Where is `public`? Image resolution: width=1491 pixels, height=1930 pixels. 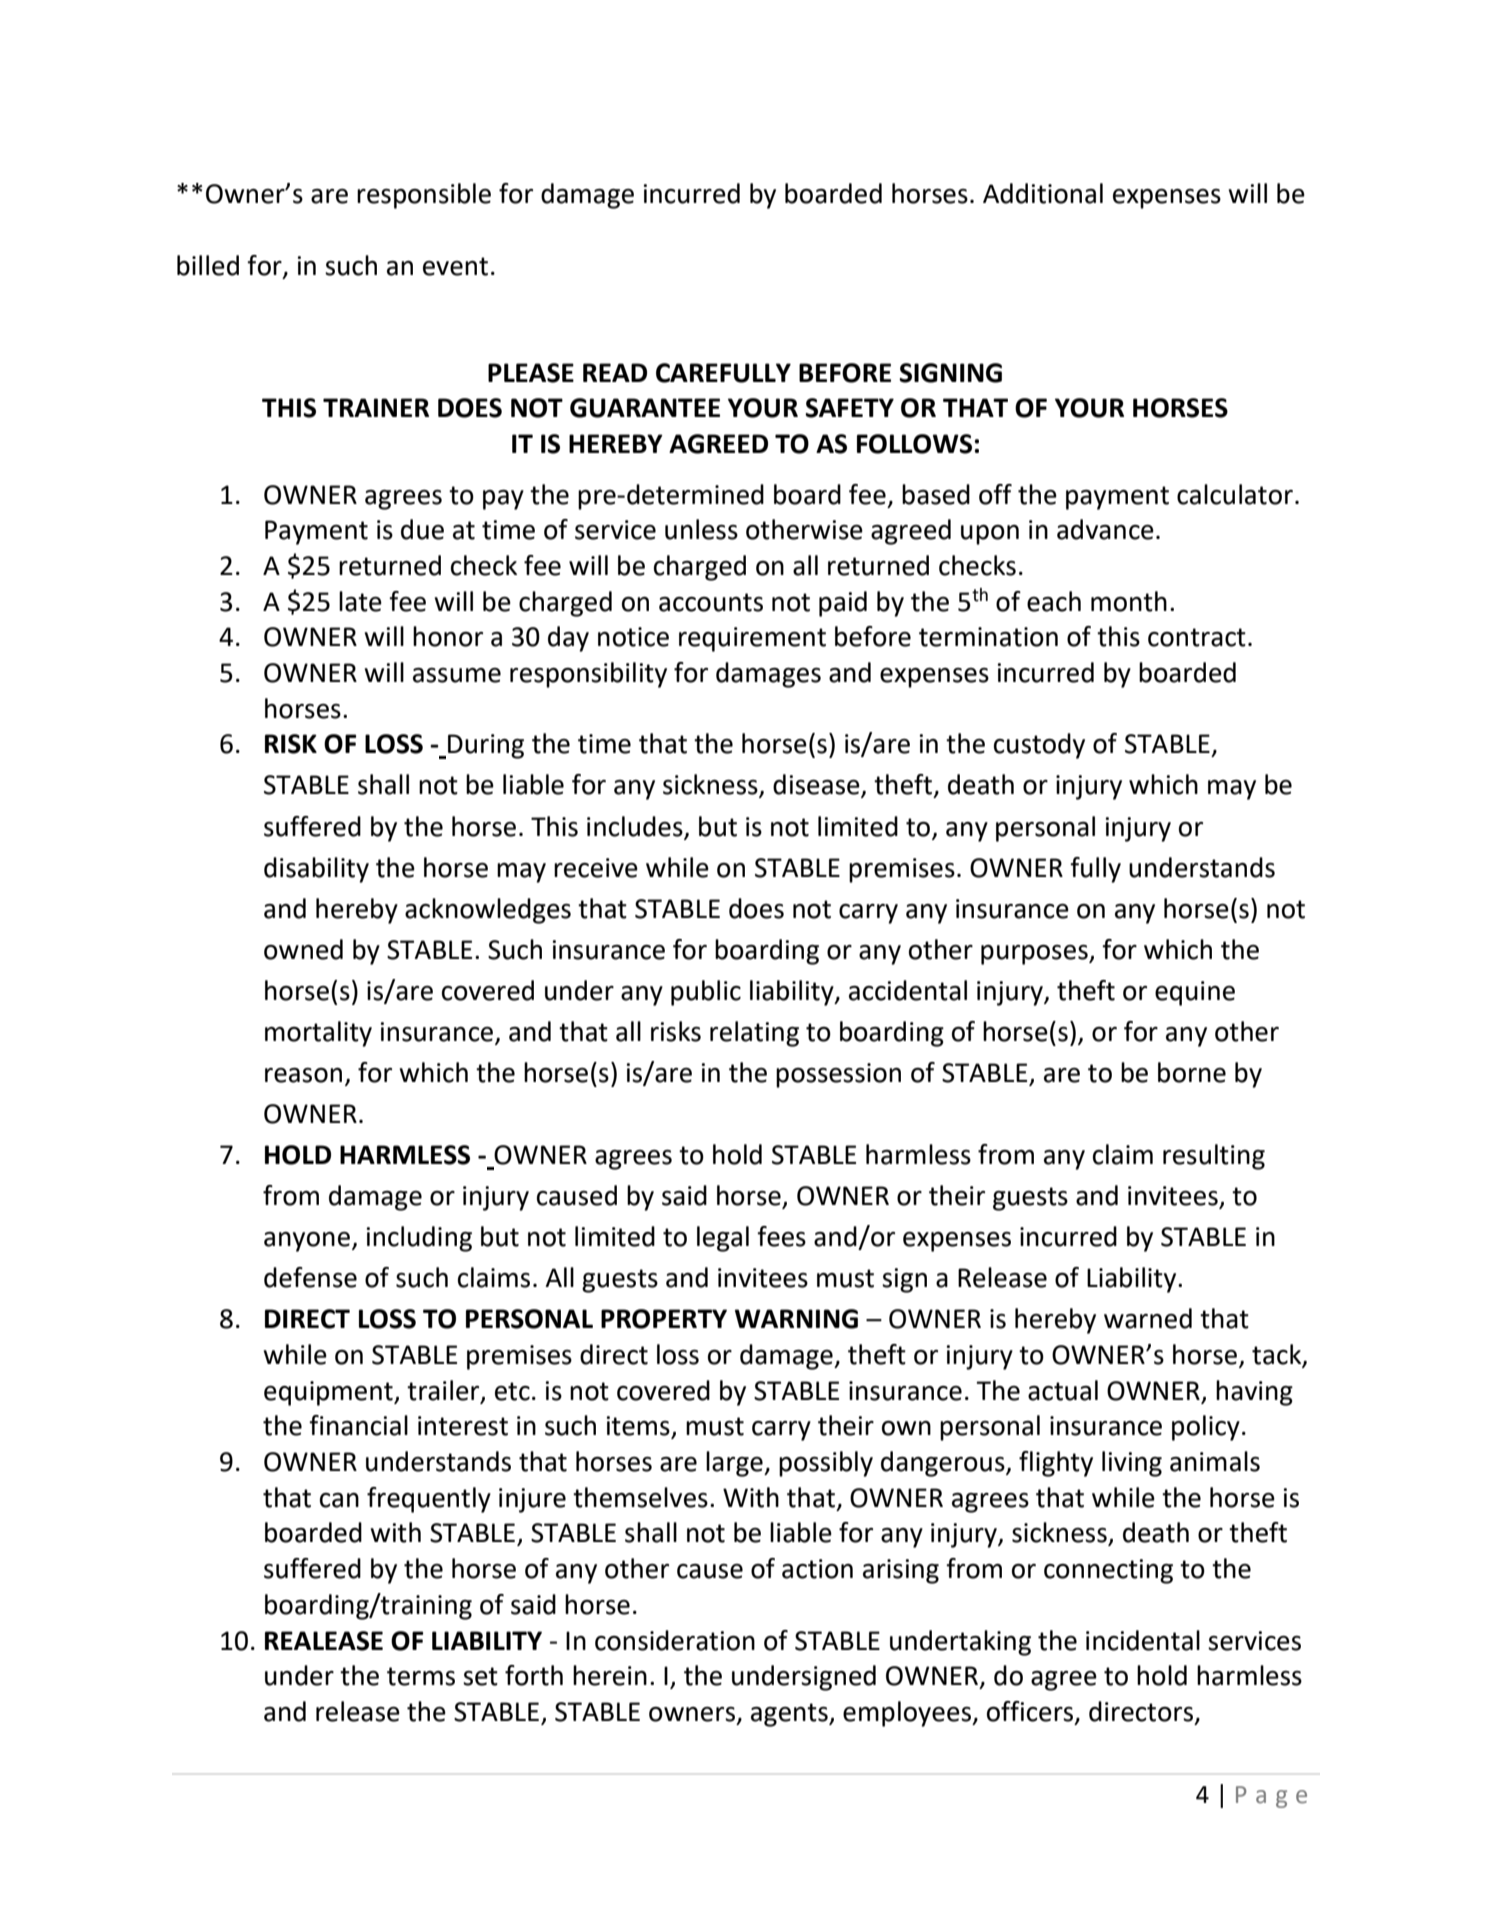 public is located at coordinates (706, 993).
